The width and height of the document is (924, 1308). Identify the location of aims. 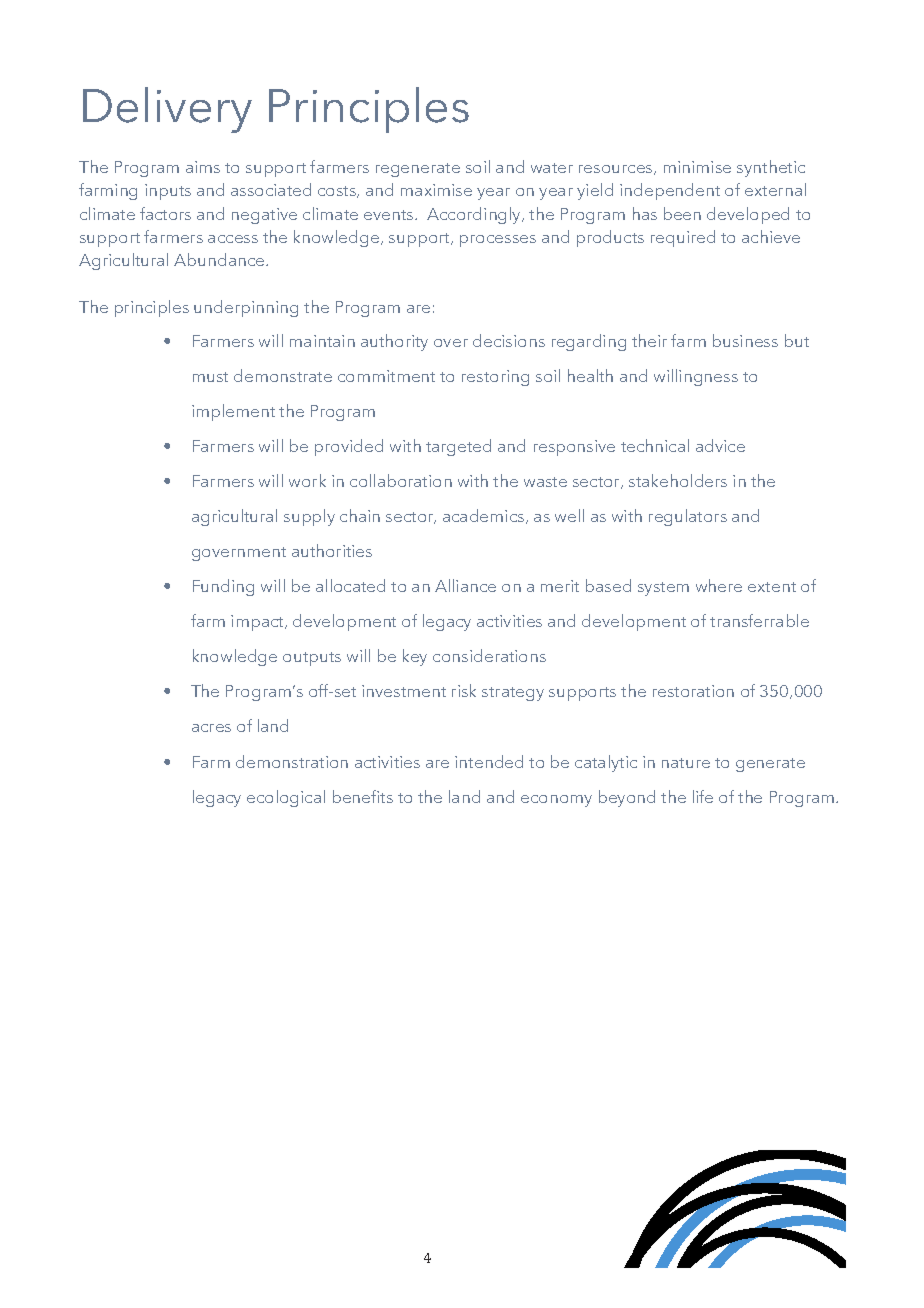
(203, 167).
